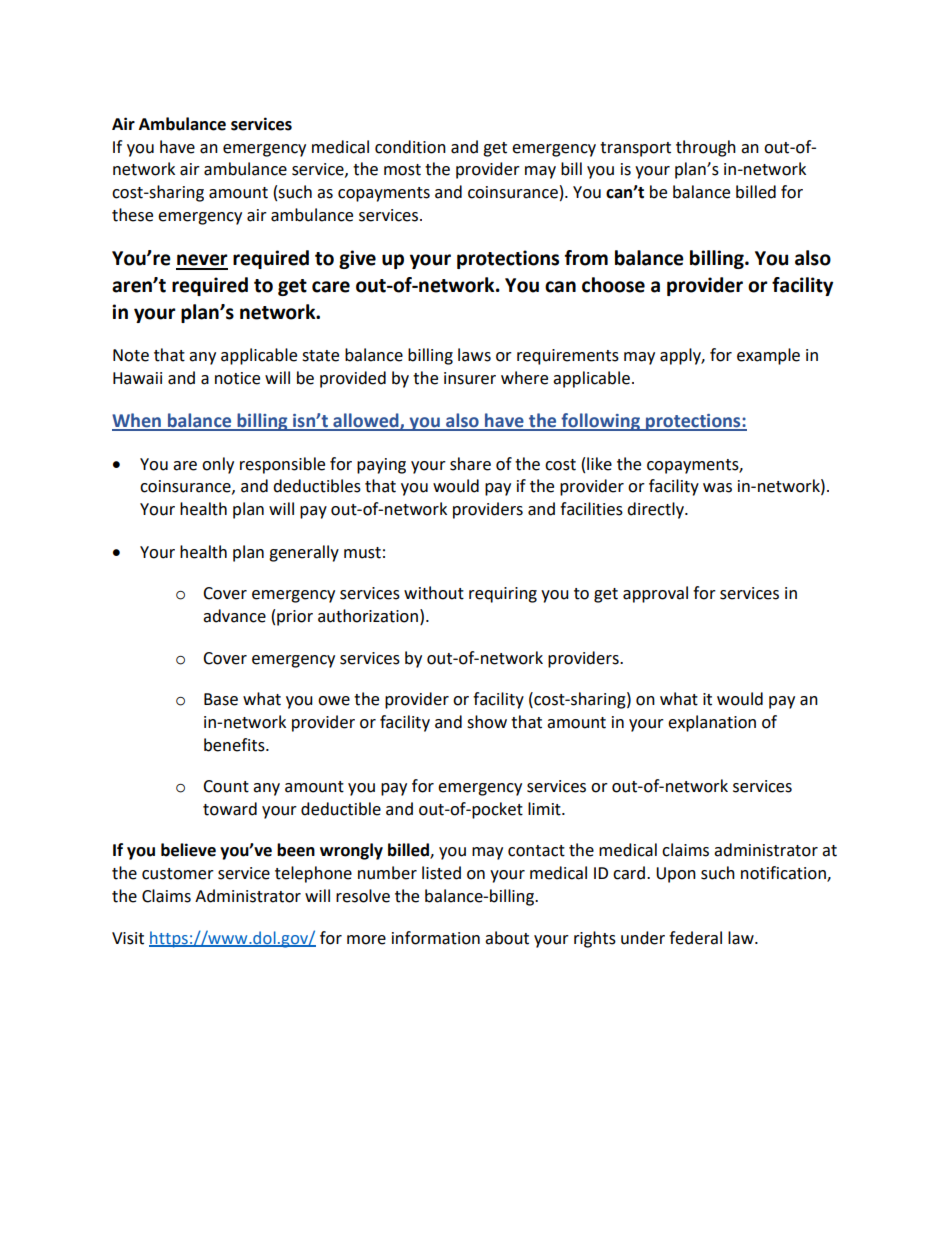  Describe the element at coordinates (470, 378) in the image. I see `insurer` at that location.
